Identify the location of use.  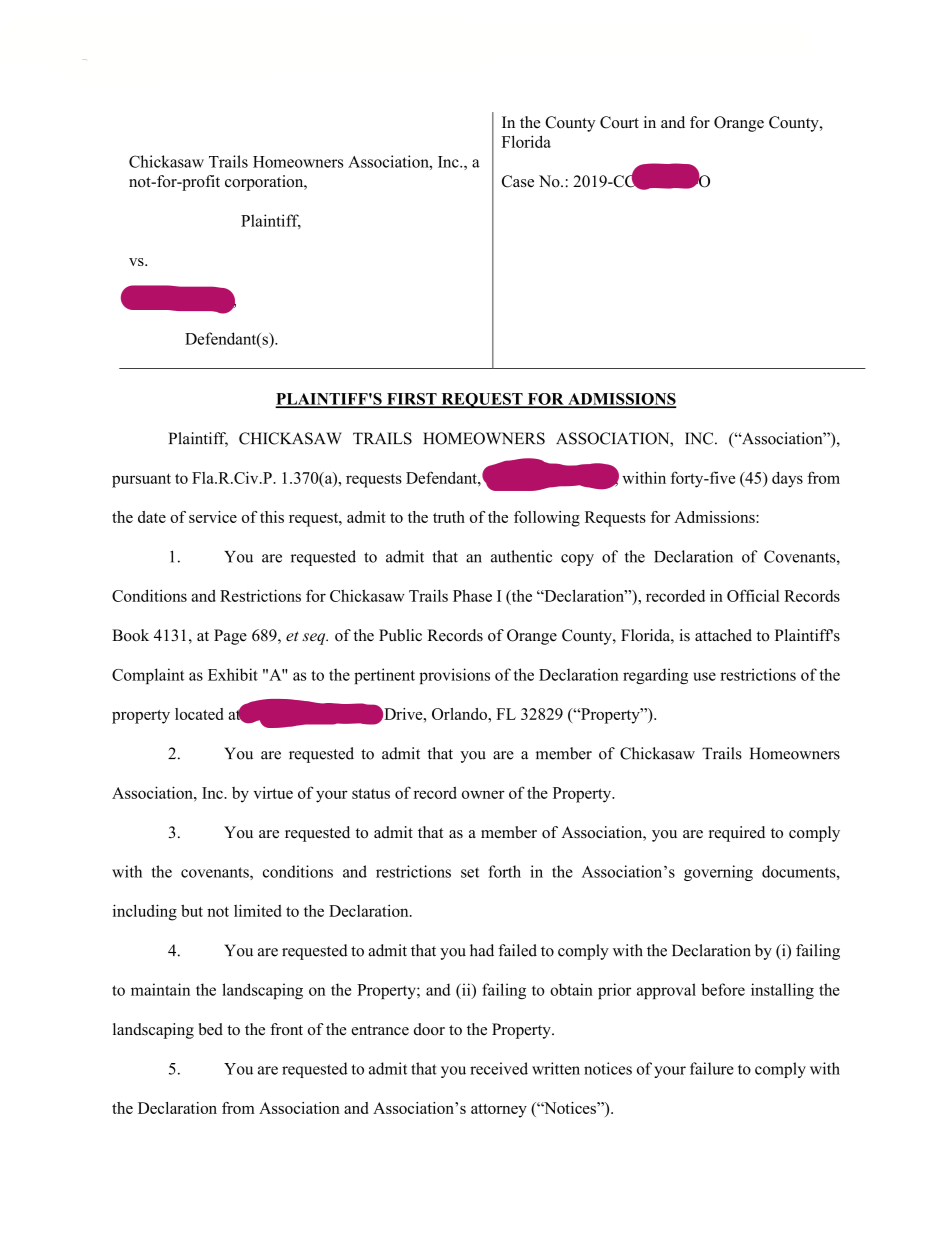
(705, 676).
